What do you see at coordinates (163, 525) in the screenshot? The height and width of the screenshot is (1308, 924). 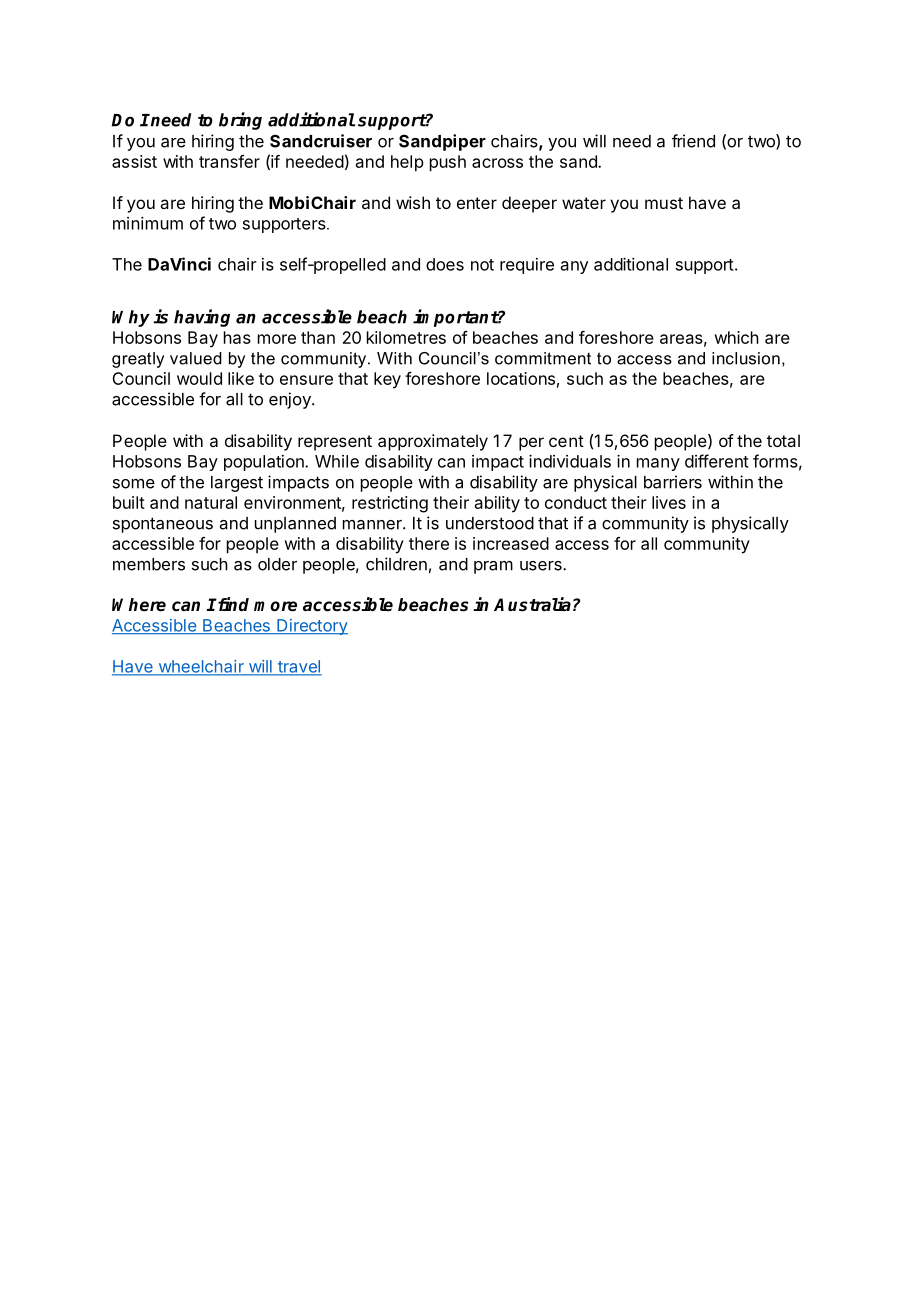 I see `spontaneous` at bounding box center [163, 525].
